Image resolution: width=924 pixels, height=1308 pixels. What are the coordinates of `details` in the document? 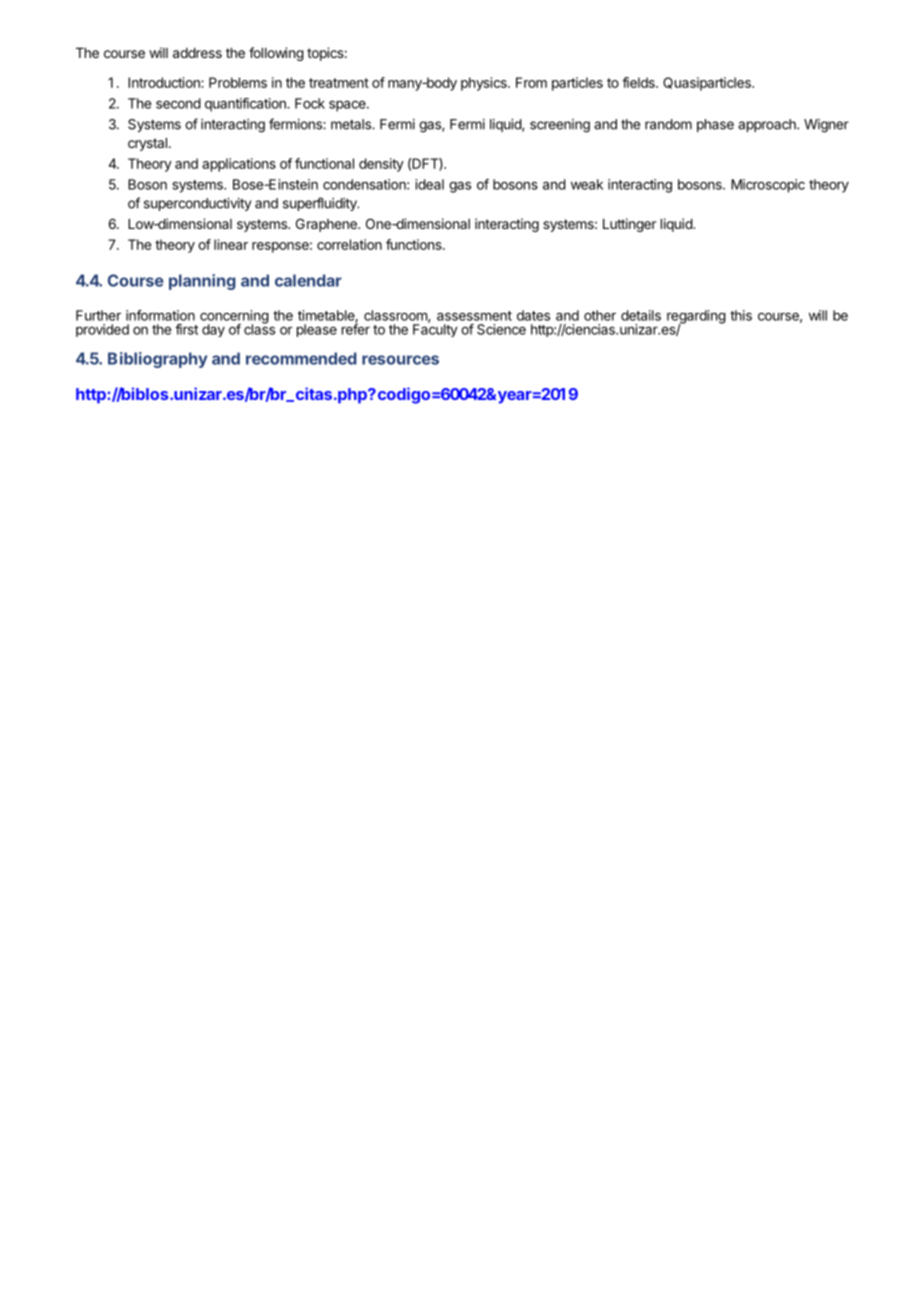 It's located at (641, 315).
